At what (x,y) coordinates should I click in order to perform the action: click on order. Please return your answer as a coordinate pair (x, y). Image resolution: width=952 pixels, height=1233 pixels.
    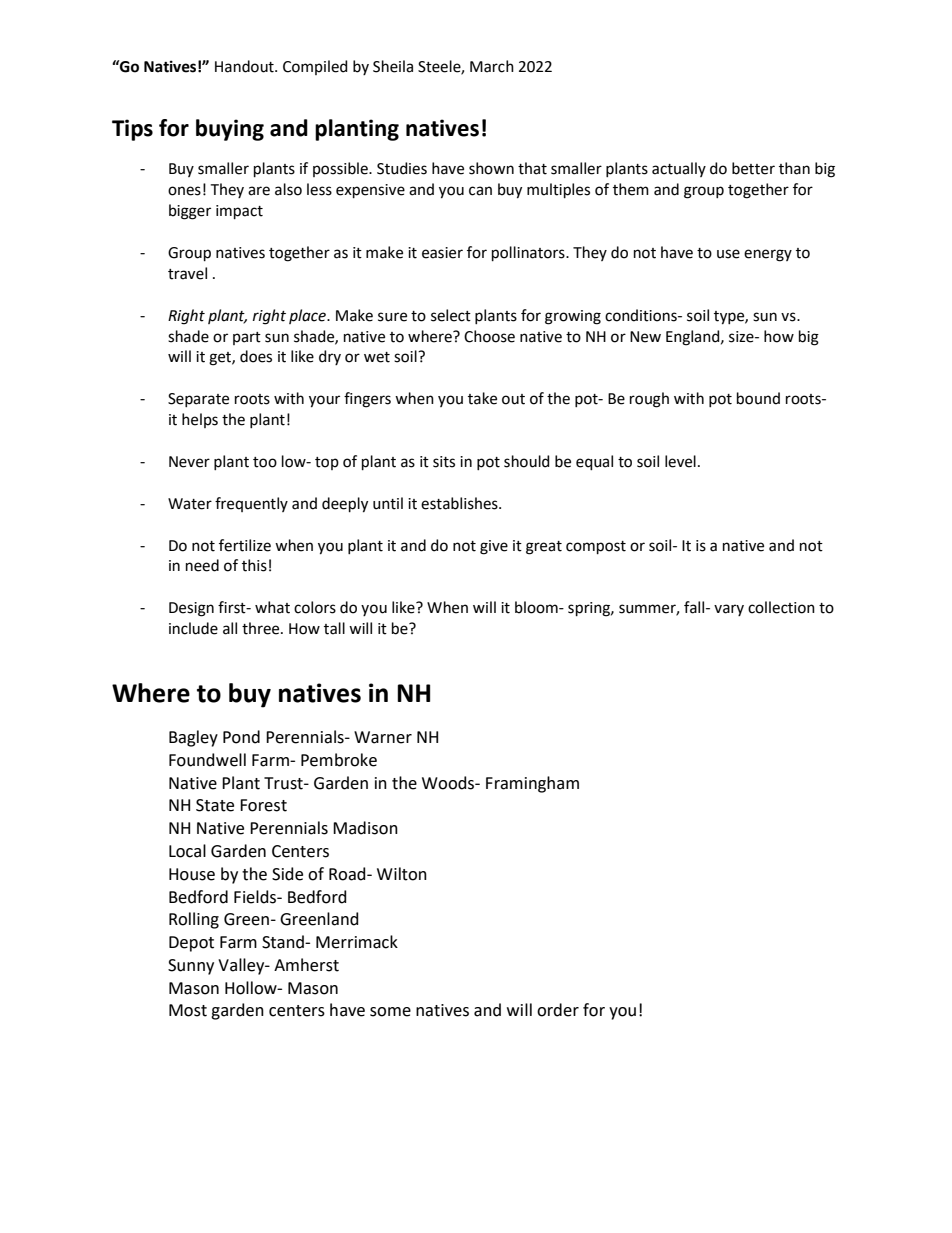
    Looking at the image, I should click on (558, 1010).
